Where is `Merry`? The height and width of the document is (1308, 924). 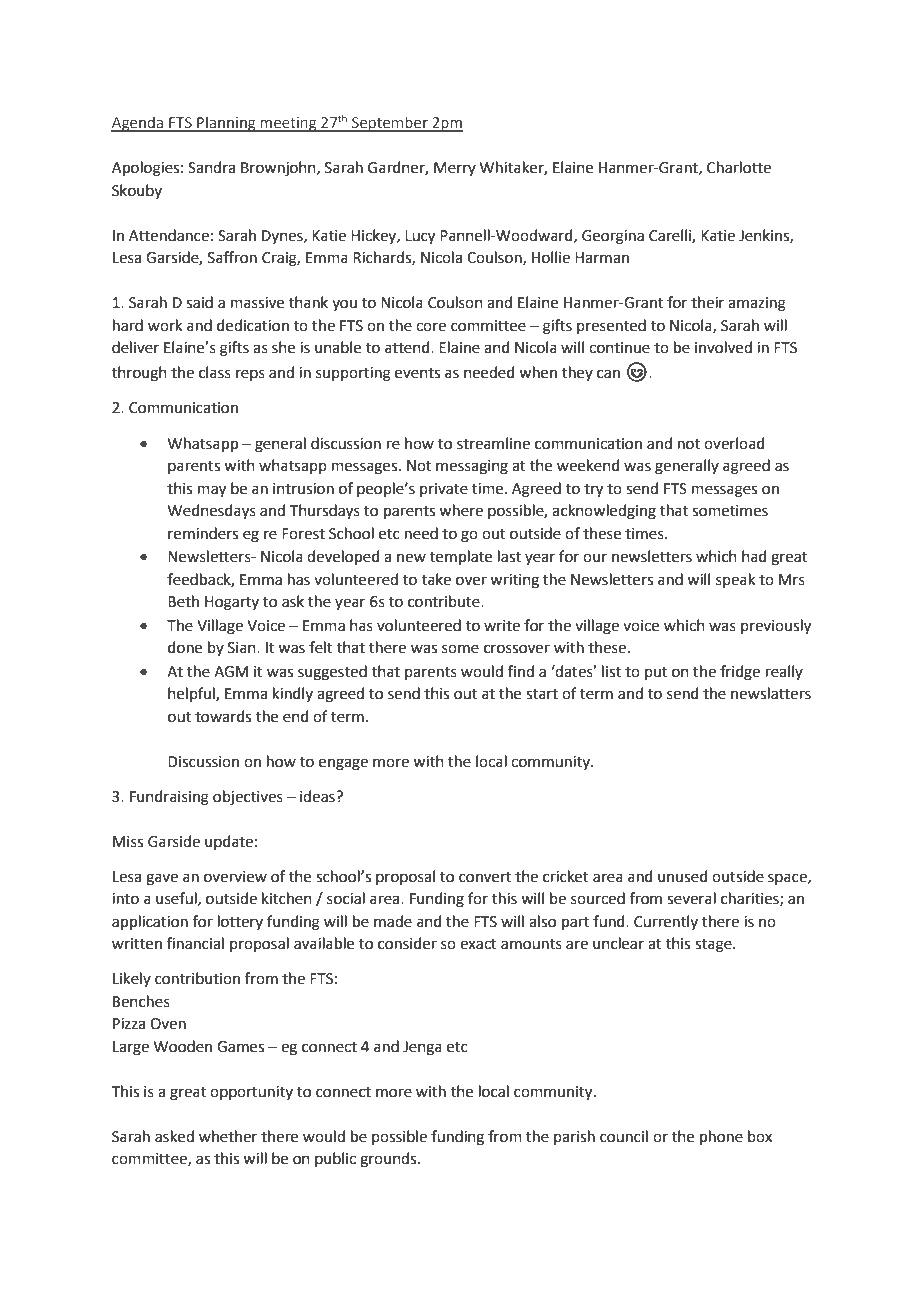
Merry is located at coordinates (455, 169).
